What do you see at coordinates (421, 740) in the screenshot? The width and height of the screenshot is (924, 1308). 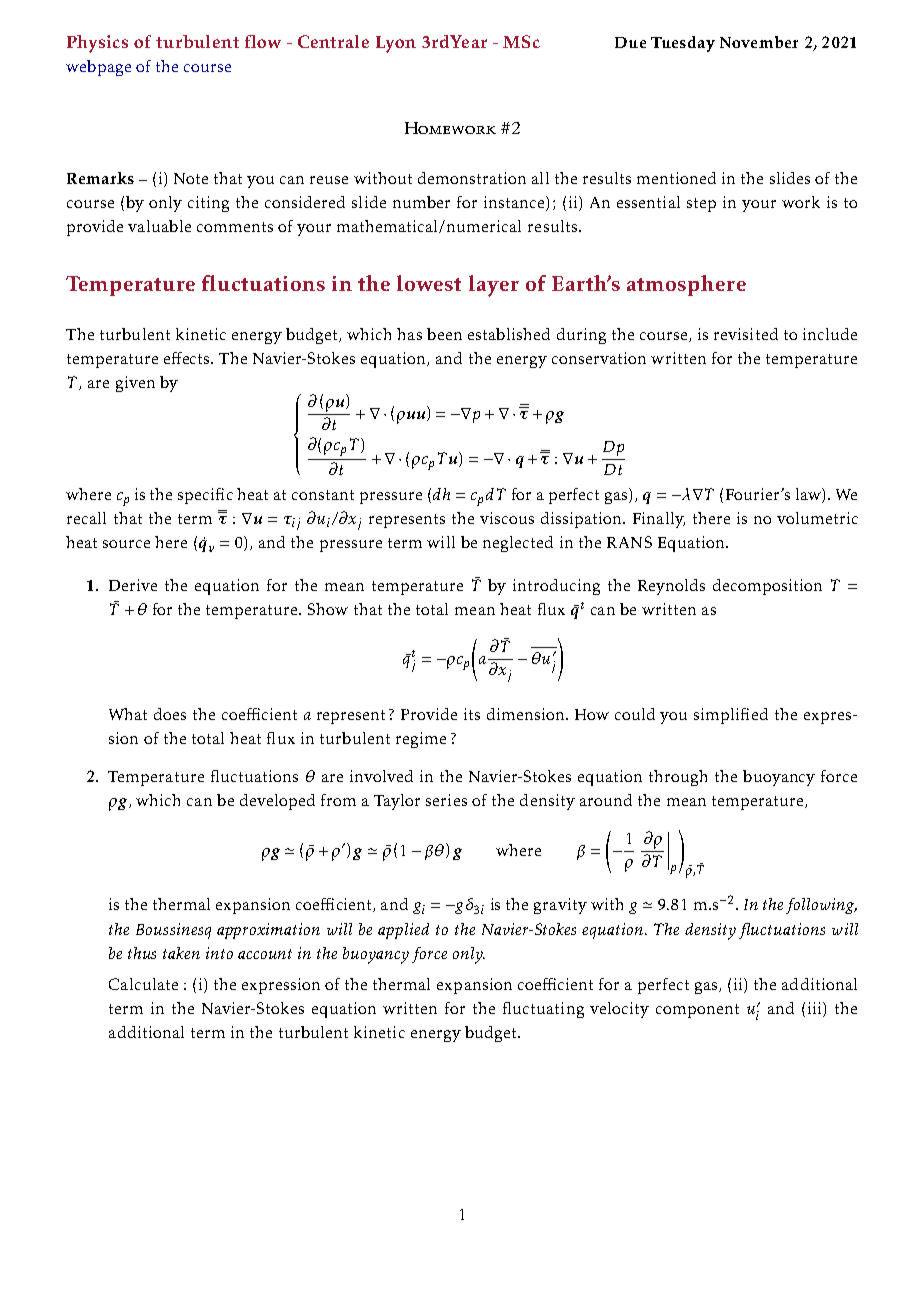 I see `regime` at bounding box center [421, 740].
